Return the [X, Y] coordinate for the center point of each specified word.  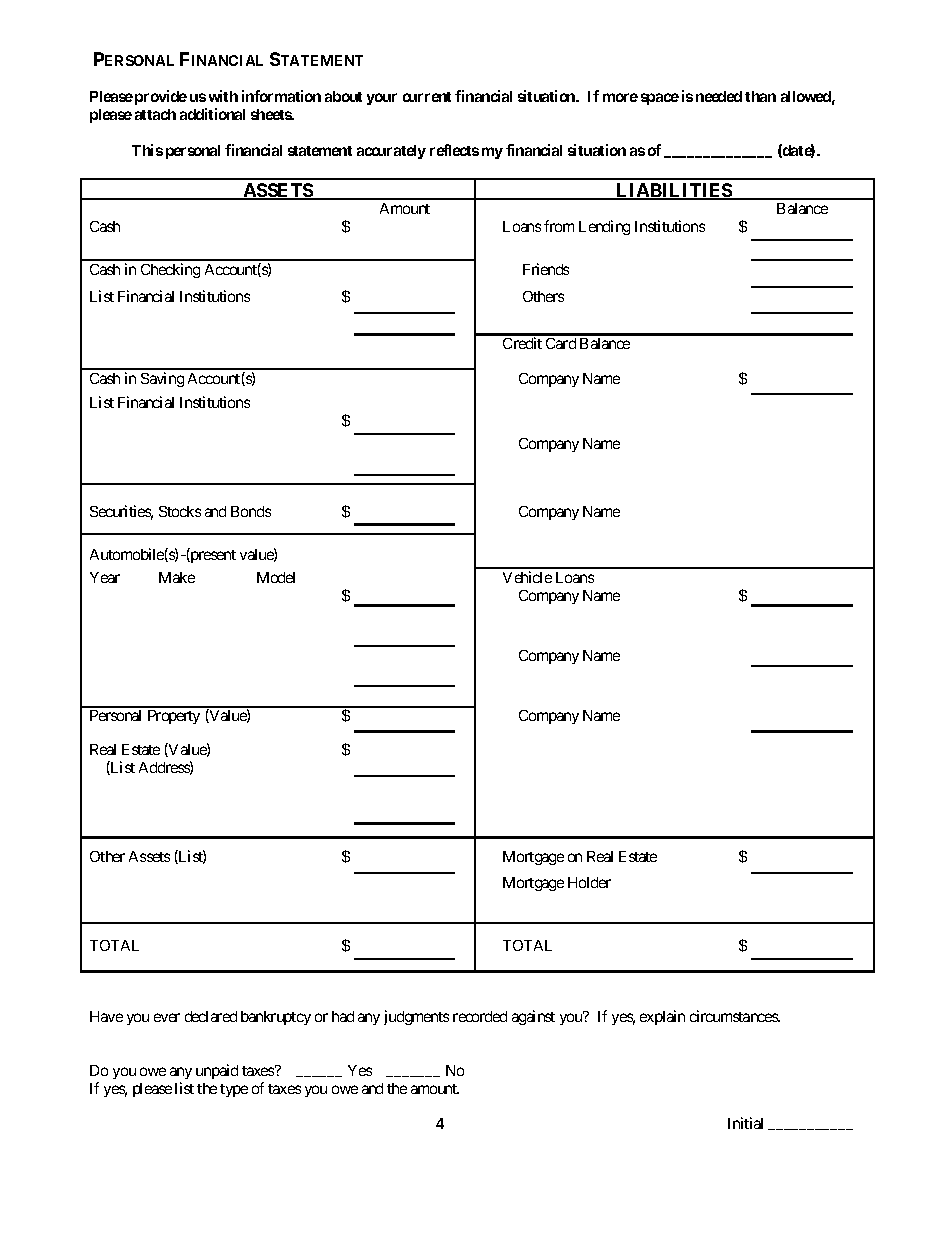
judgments [416, 1017]
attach [155, 114]
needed [719, 96]
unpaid [217, 1071]
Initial [745, 1123]
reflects [454, 150]
